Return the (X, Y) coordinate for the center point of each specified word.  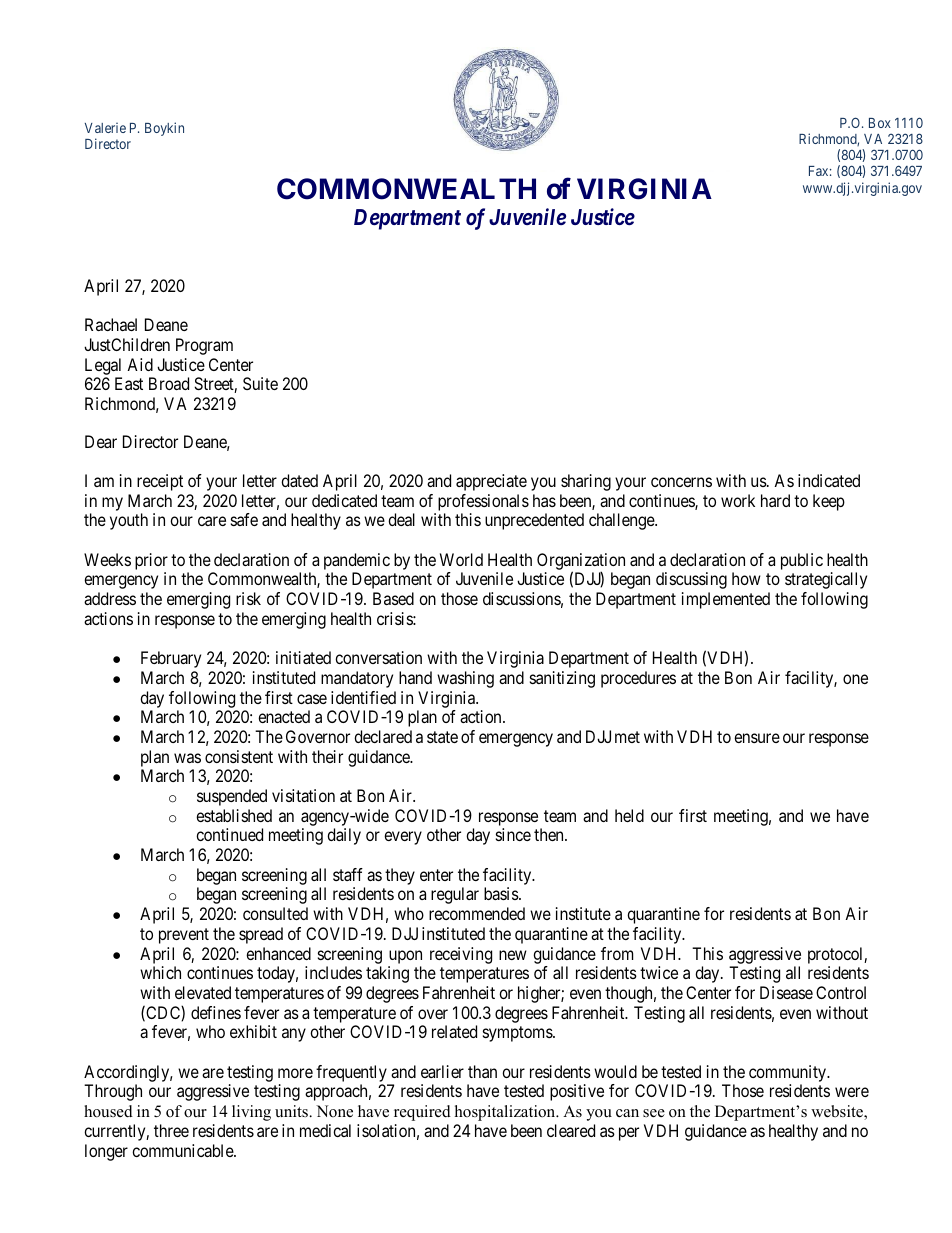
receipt (160, 482)
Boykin (164, 129)
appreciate (491, 482)
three (171, 1130)
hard (775, 500)
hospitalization (506, 1113)
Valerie (105, 128)
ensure (757, 738)
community (789, 1073)
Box (880, 123)
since (513, 834)
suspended (232, 797)
